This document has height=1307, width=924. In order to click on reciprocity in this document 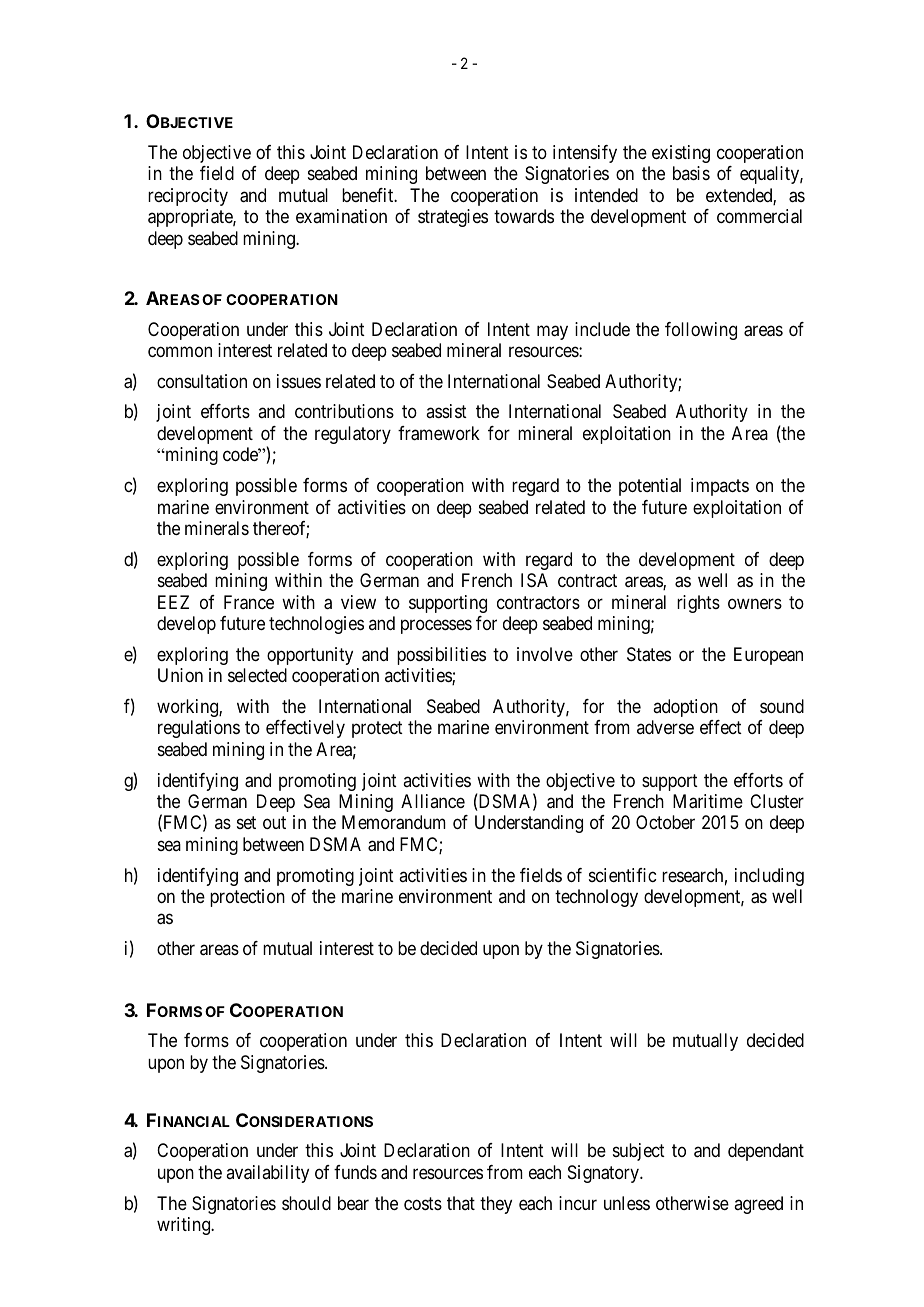, I will do `click(188, 197)`.
